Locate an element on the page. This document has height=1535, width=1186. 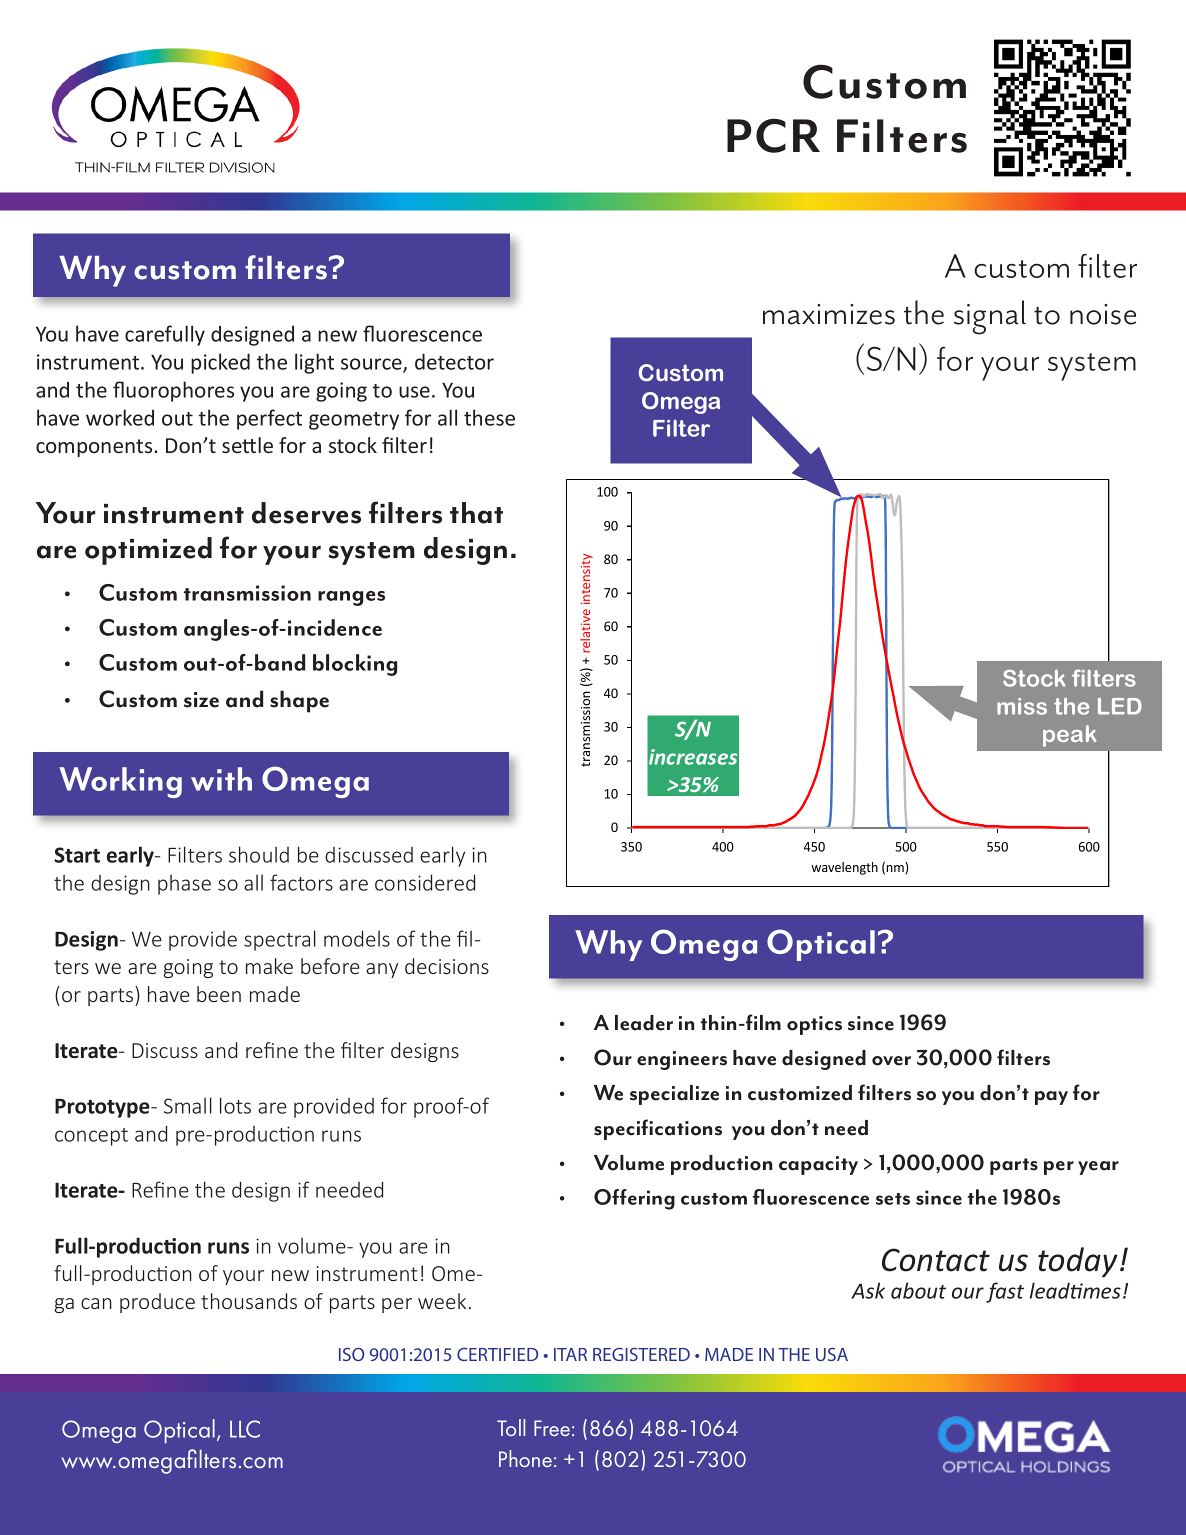
size is located at coordinates (201, 700).
